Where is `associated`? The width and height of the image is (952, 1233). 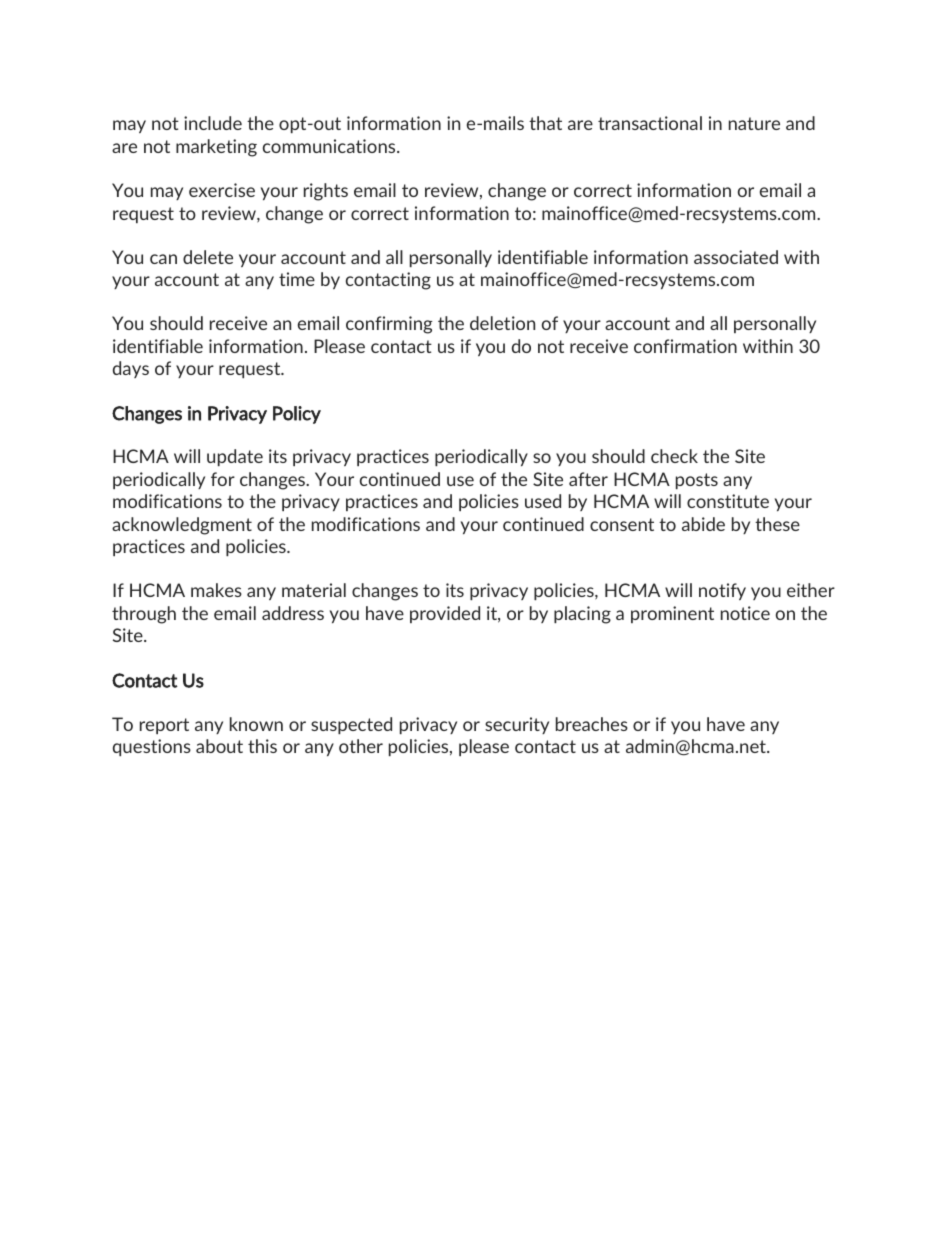
associated is located at coordinates (736, 257).
